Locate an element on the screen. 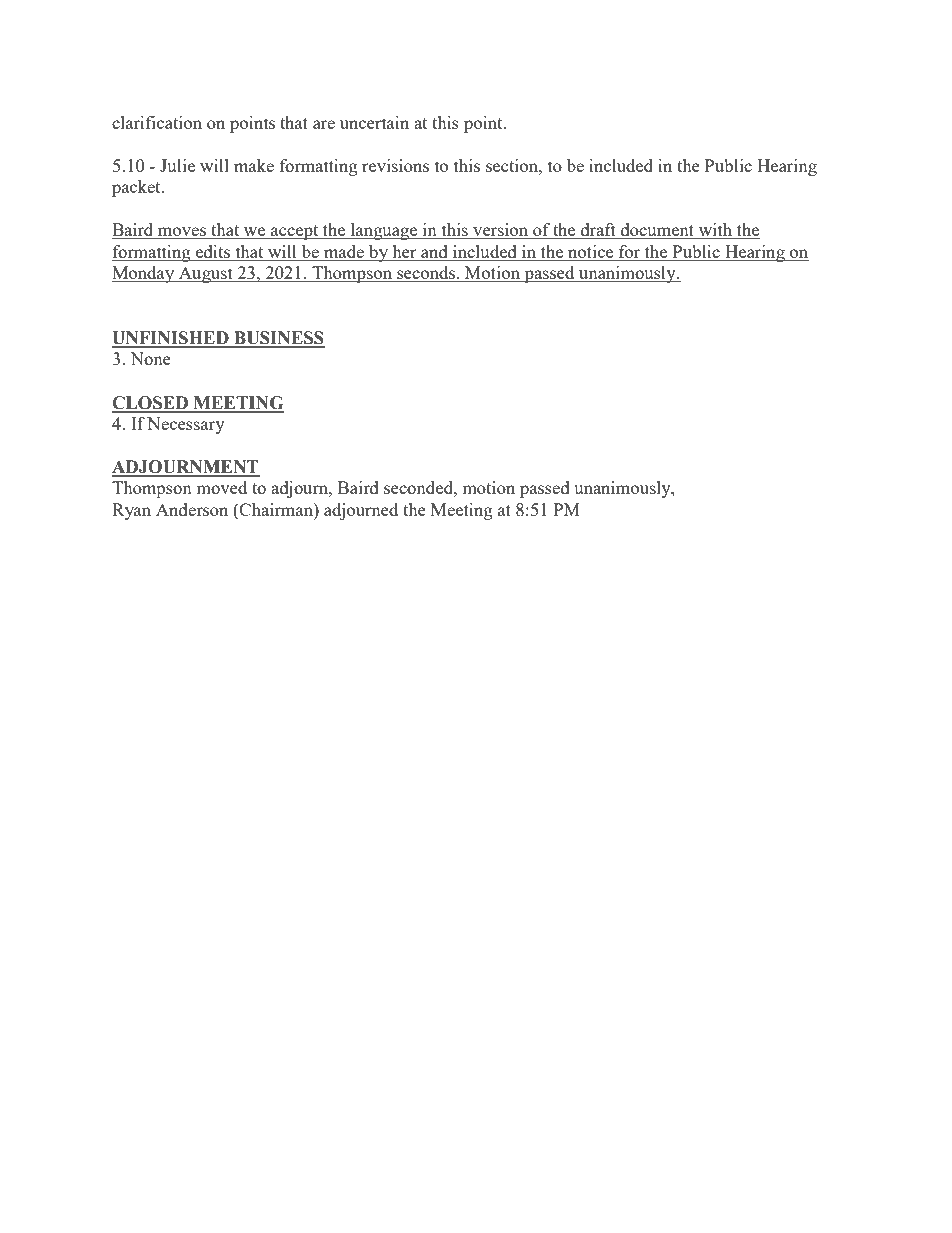  UNFINISHED is located at coordinates (171, 339).
